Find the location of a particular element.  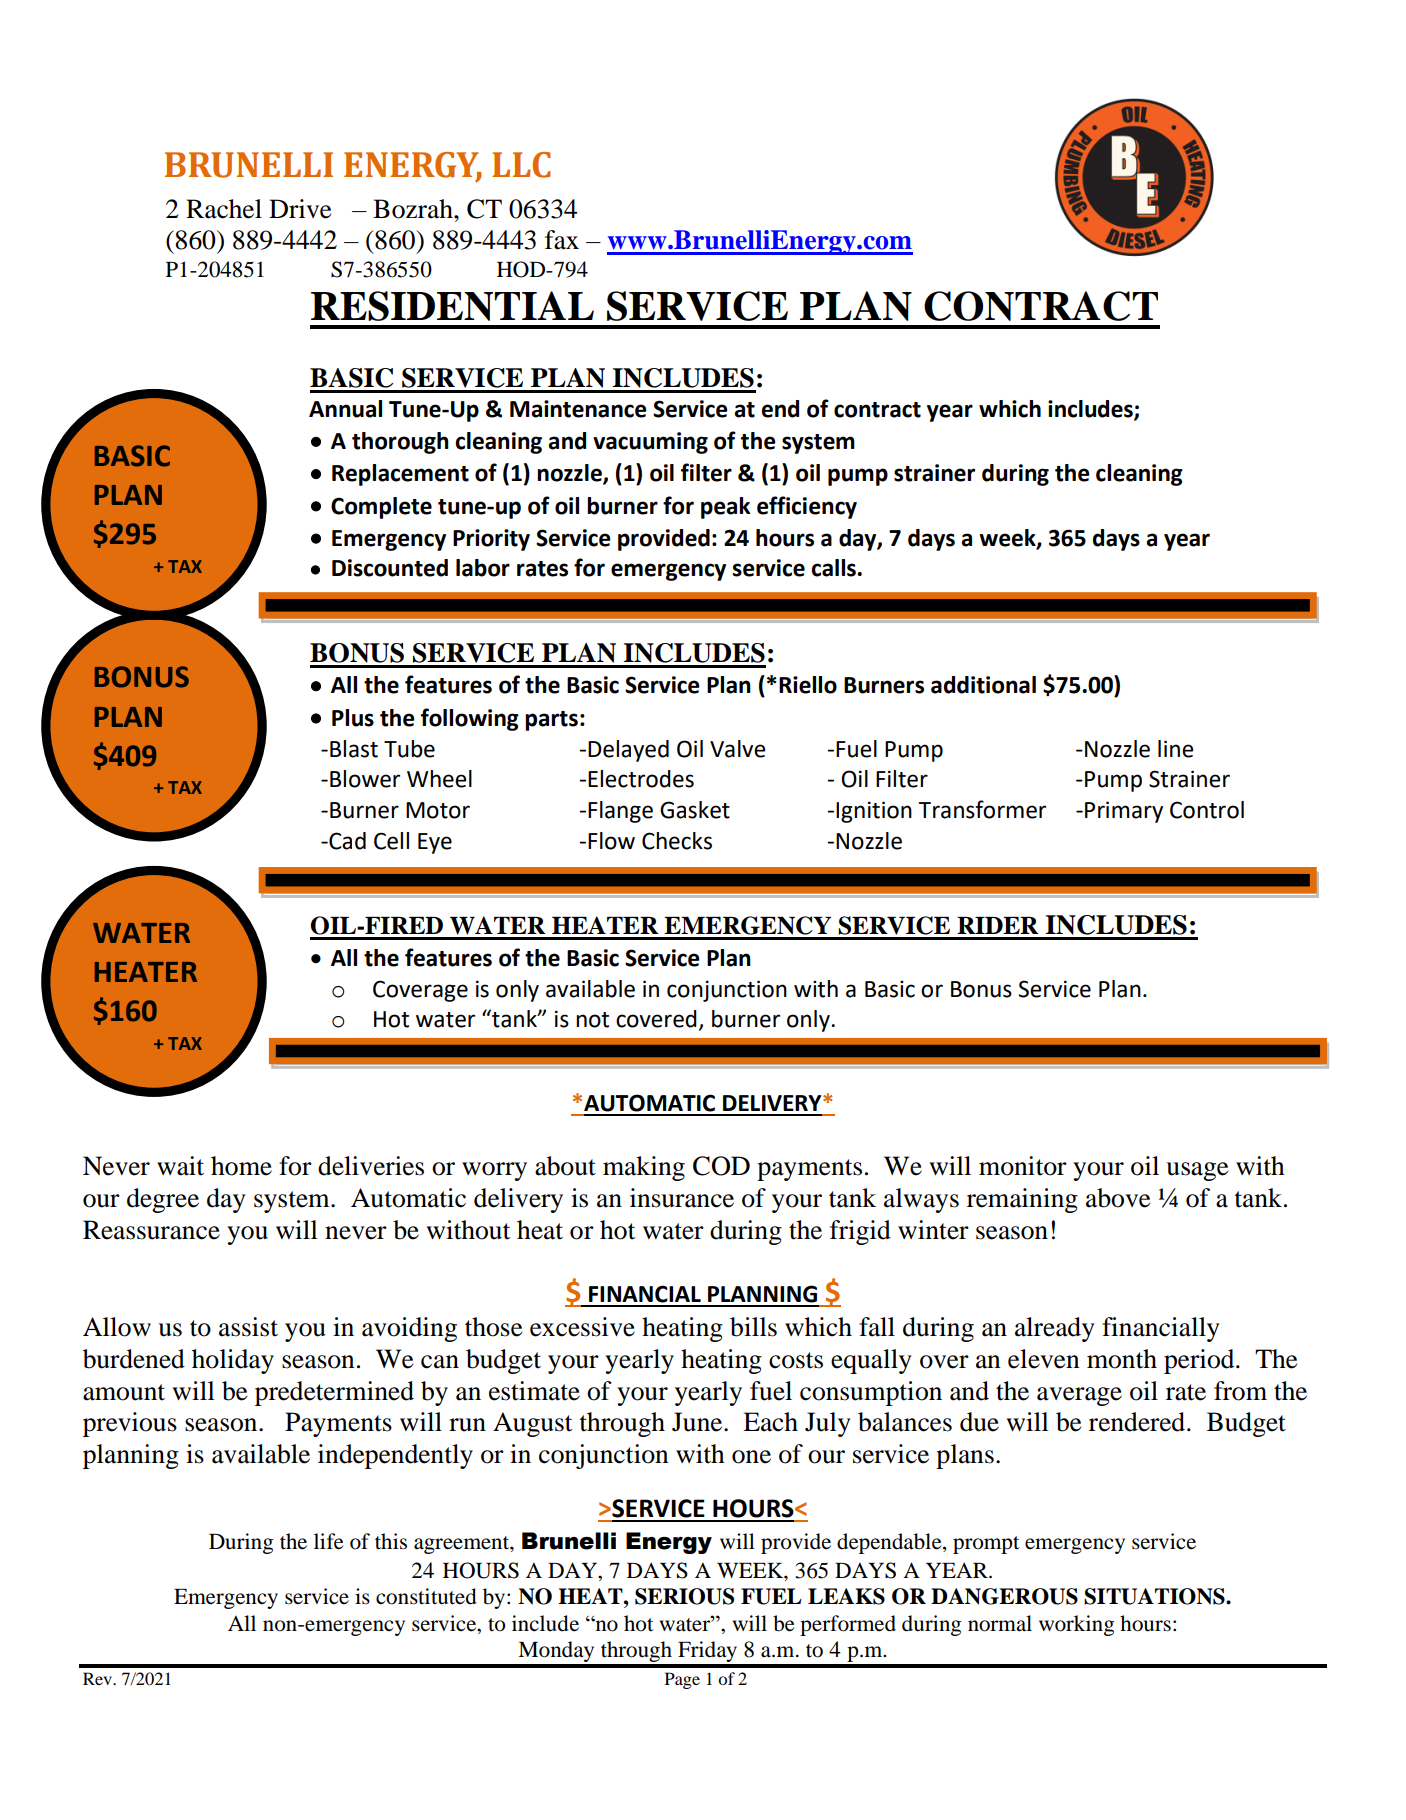

efficiency is located at coordinates (807, 507).
